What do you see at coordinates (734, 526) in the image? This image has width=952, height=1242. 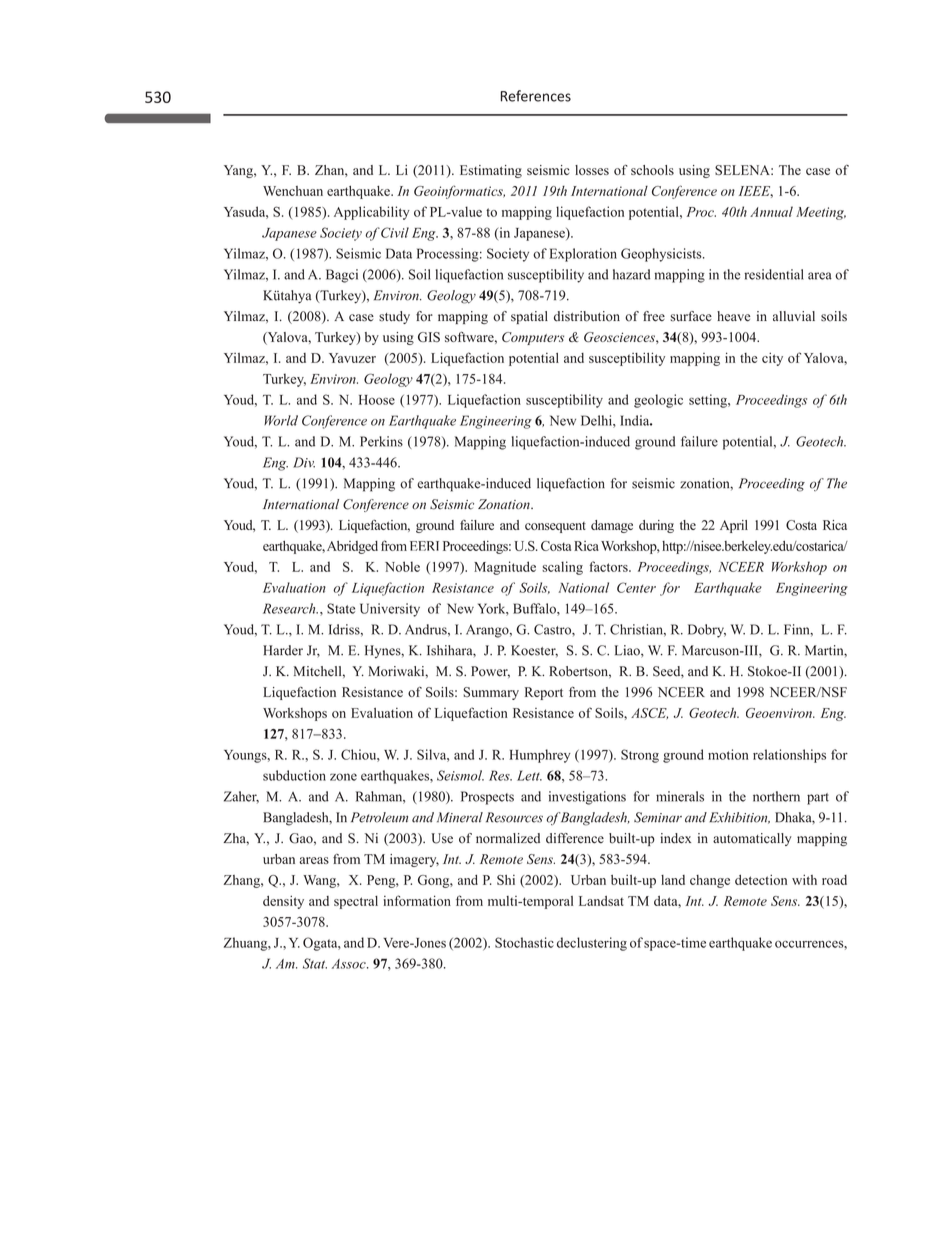 I see `April` at bounding box center [734, 526].
